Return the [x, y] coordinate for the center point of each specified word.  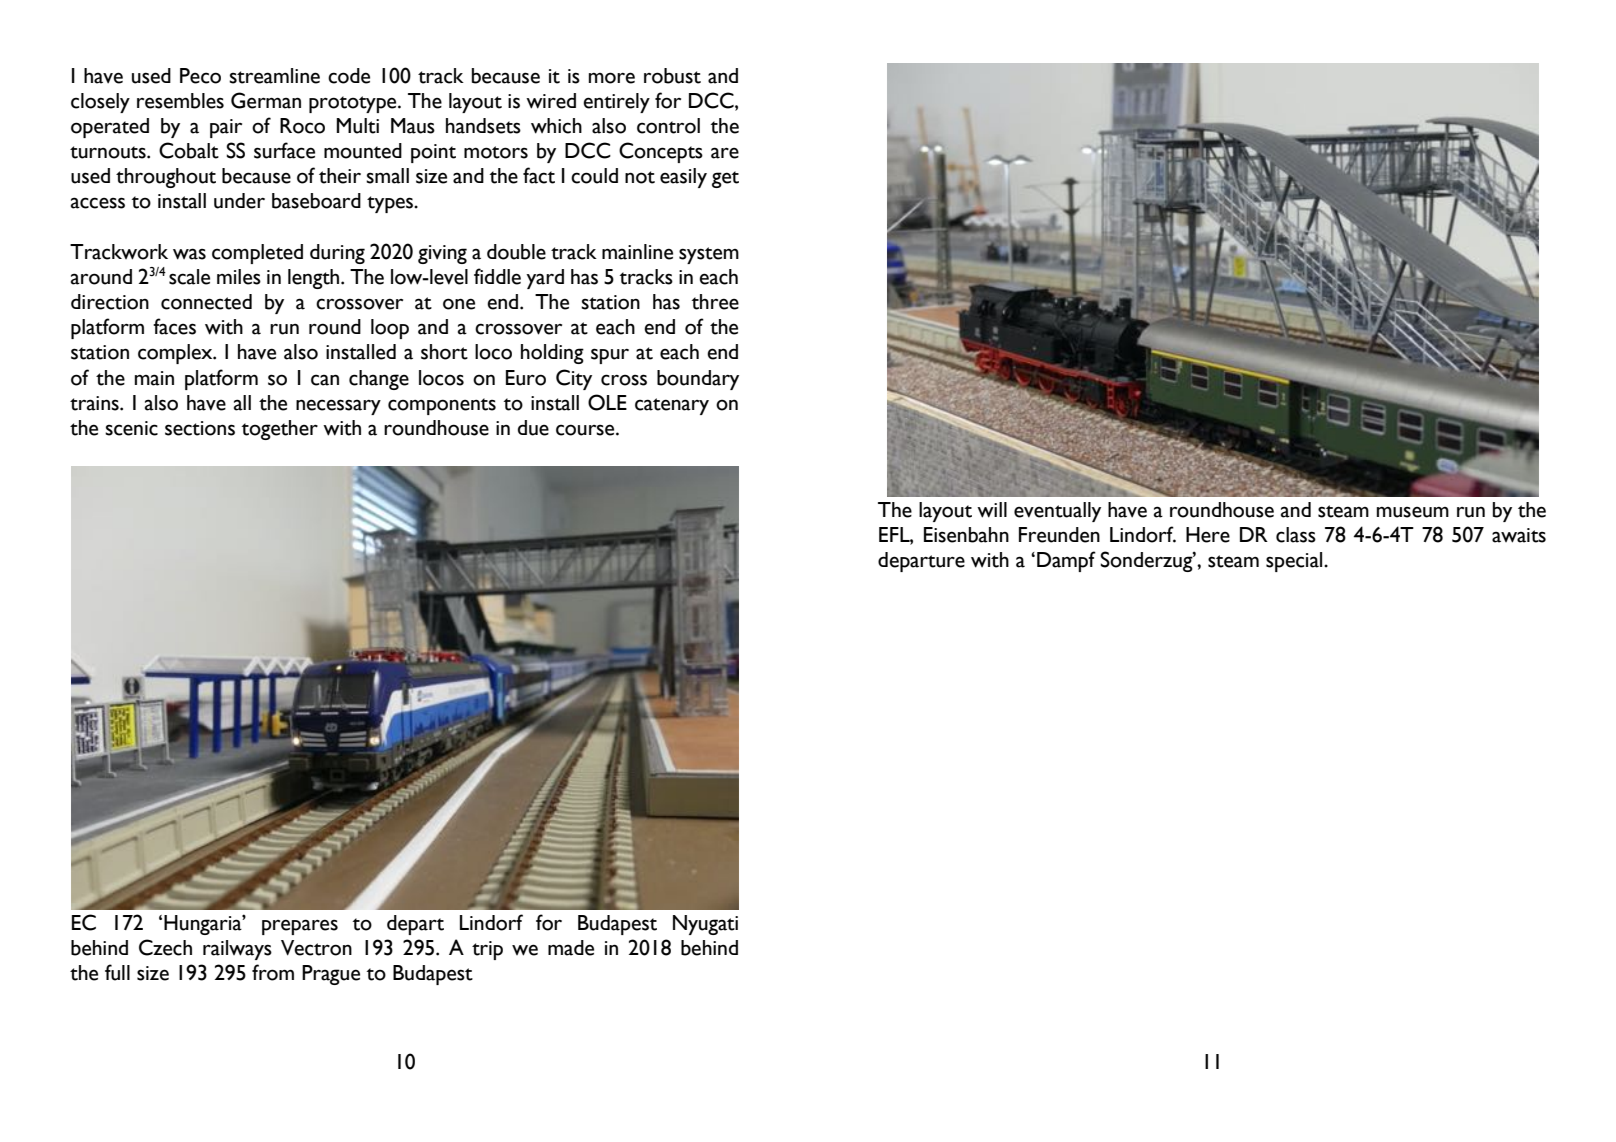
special [1295, 562]
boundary [698, 380]
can [325, 380]
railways [237, 950]
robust [672, 76]
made [571, 948]
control [668, 126]
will [992, 510]
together [280, 430]
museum [1413, 512]
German [266, 100]
